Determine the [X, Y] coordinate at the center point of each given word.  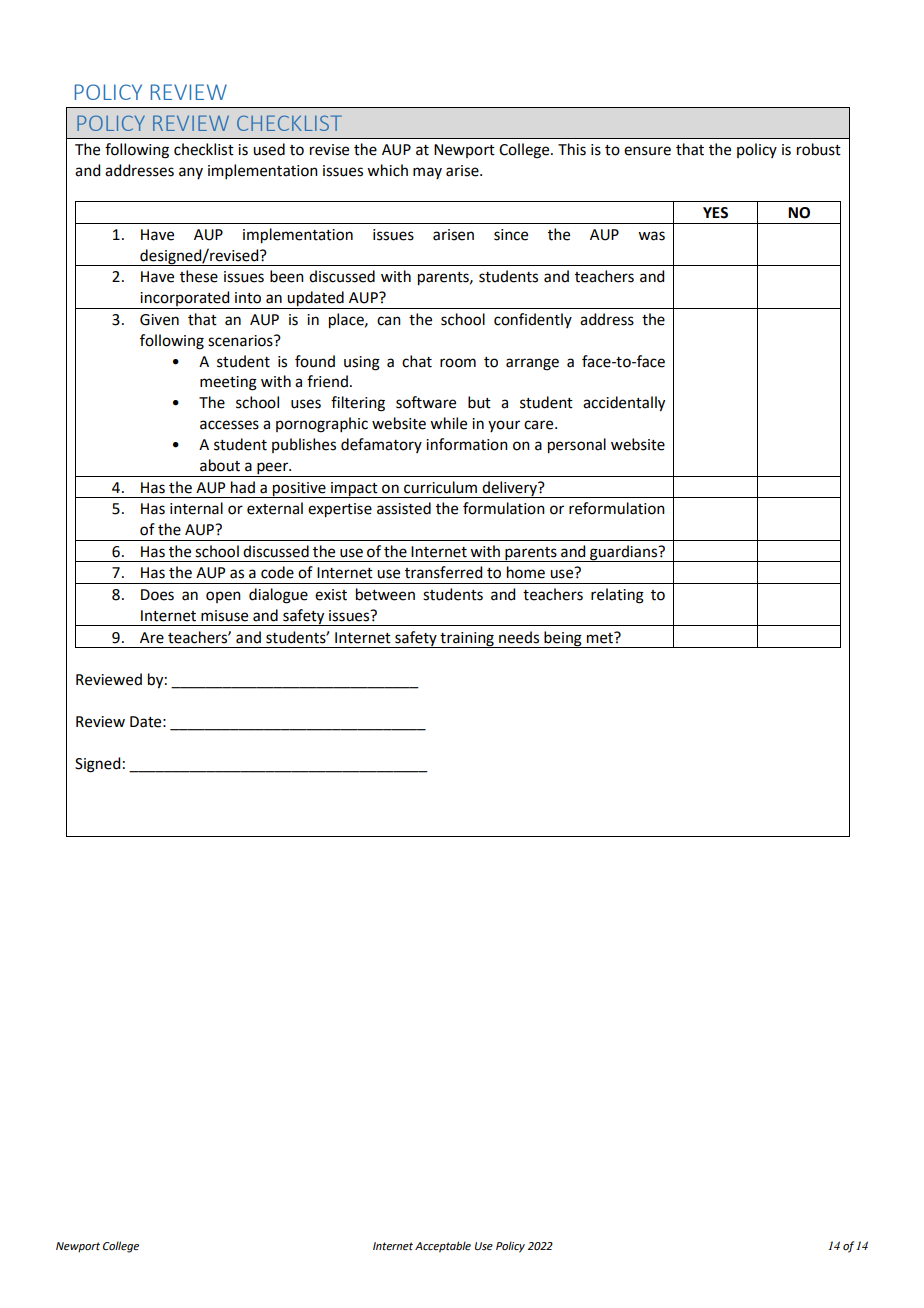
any [191, 173]
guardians [624, 553]
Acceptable [443, 1247]
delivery [509, 489]
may [427, 173]
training [467, 640]
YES [715, 213]
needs [519, 637]
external [275, 508]
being [563, 639]
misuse [224, 616]
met [601, 637]
